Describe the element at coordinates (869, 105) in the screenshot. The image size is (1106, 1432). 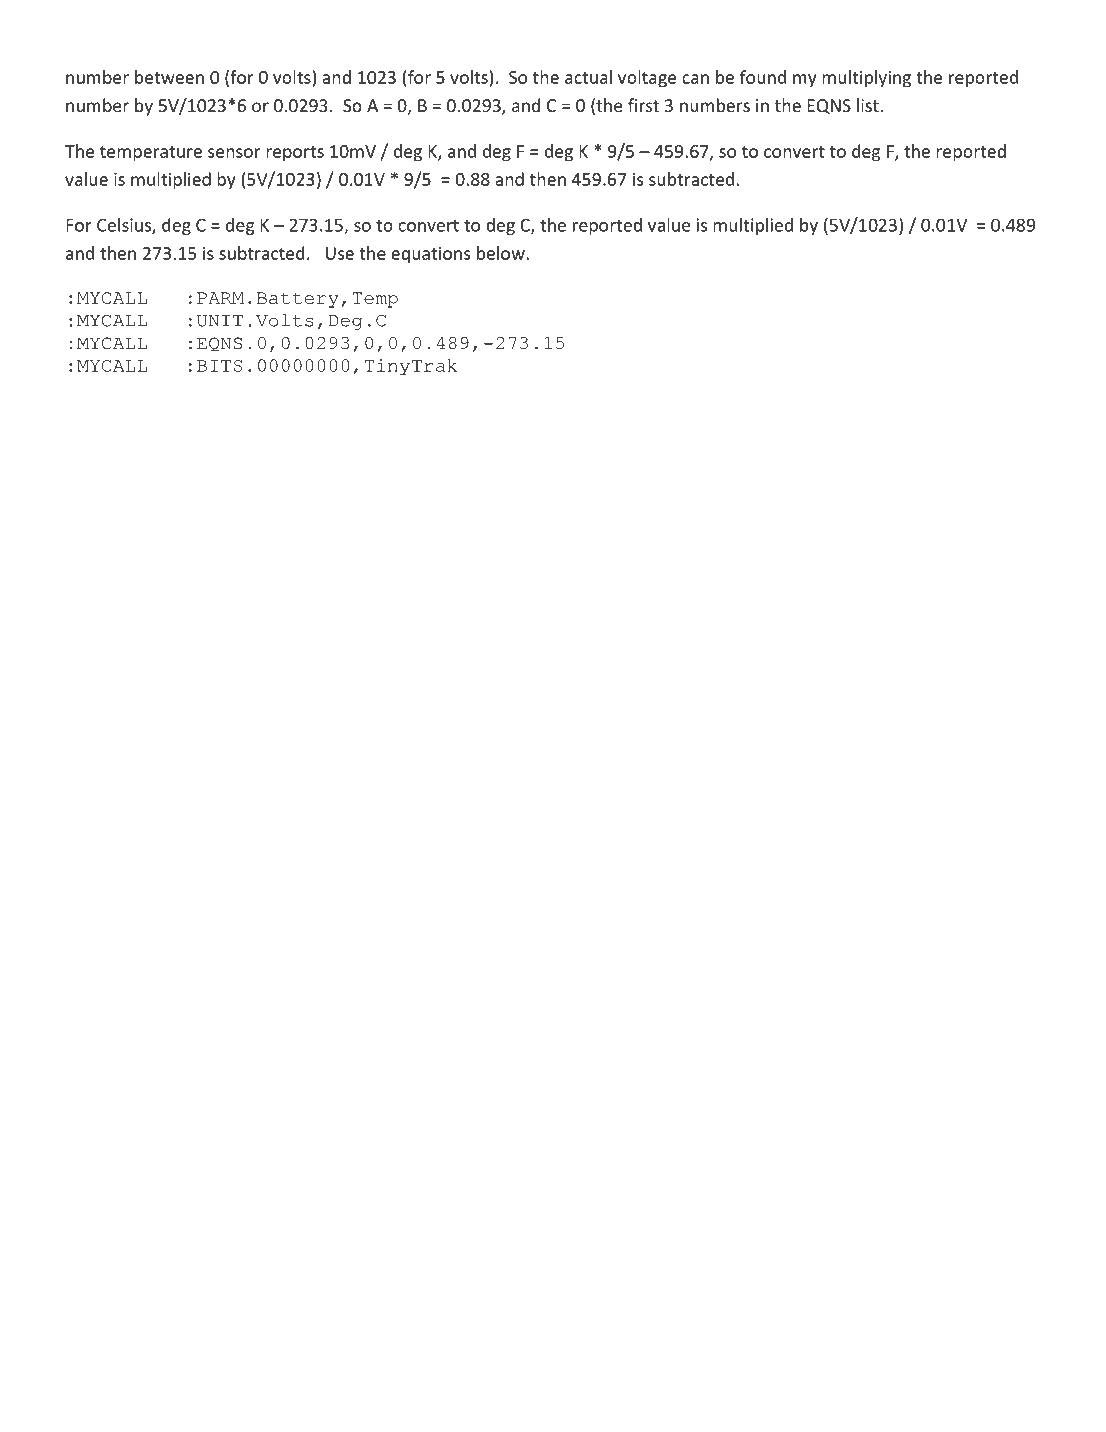
I see `list` at that location.
